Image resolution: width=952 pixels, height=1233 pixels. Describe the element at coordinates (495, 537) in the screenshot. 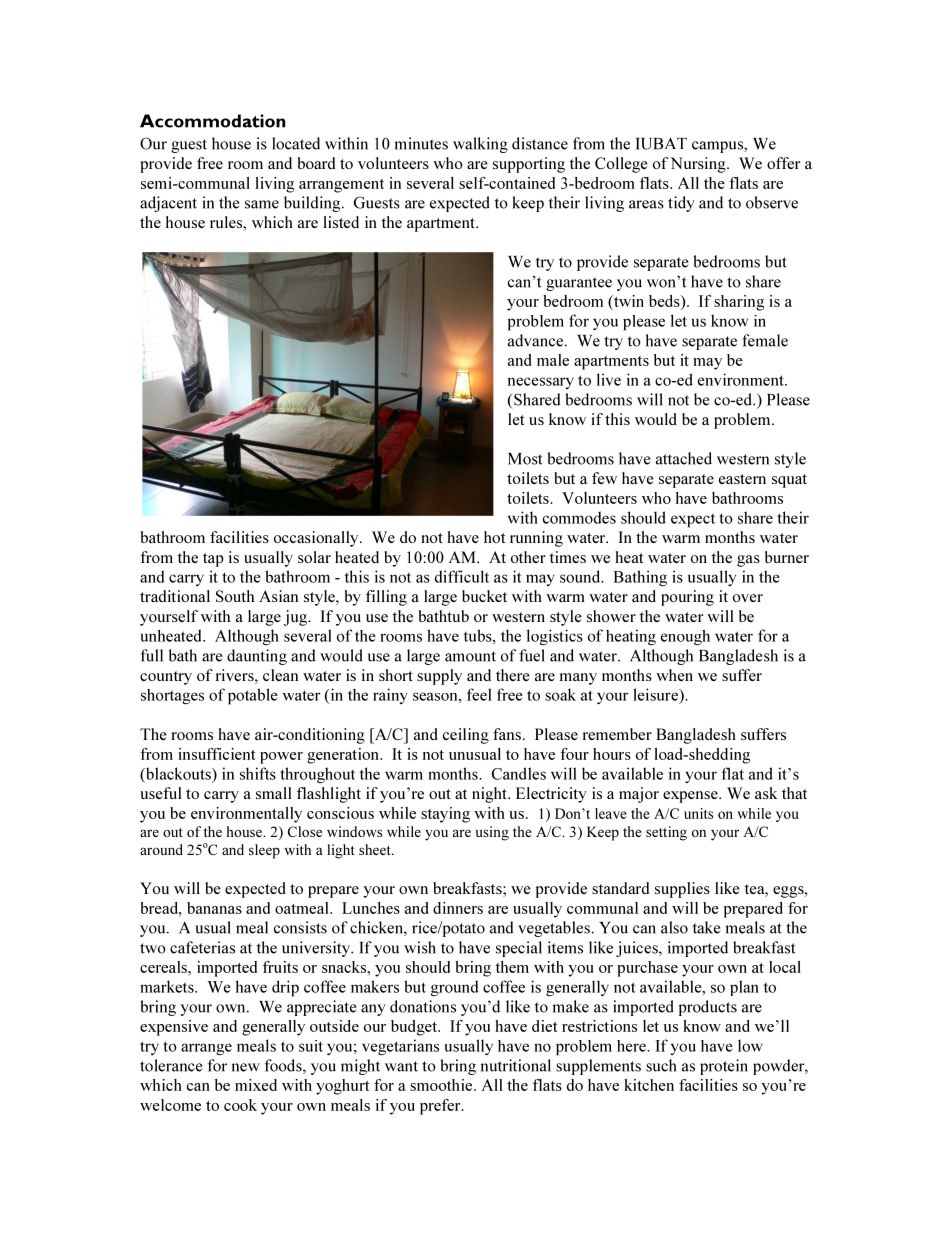

I see `hot` at that location.
